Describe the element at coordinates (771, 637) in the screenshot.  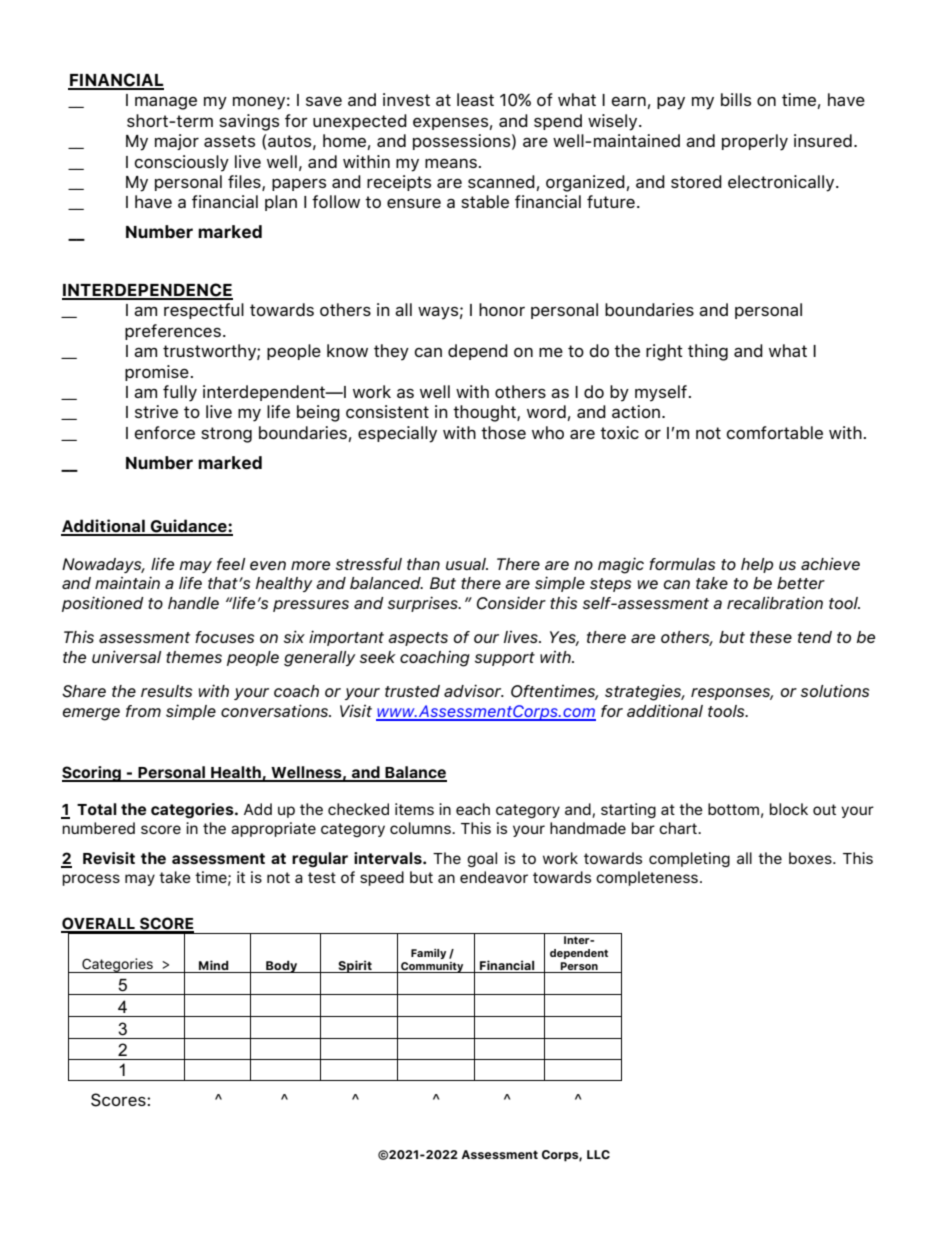
I see `these` at that location.
